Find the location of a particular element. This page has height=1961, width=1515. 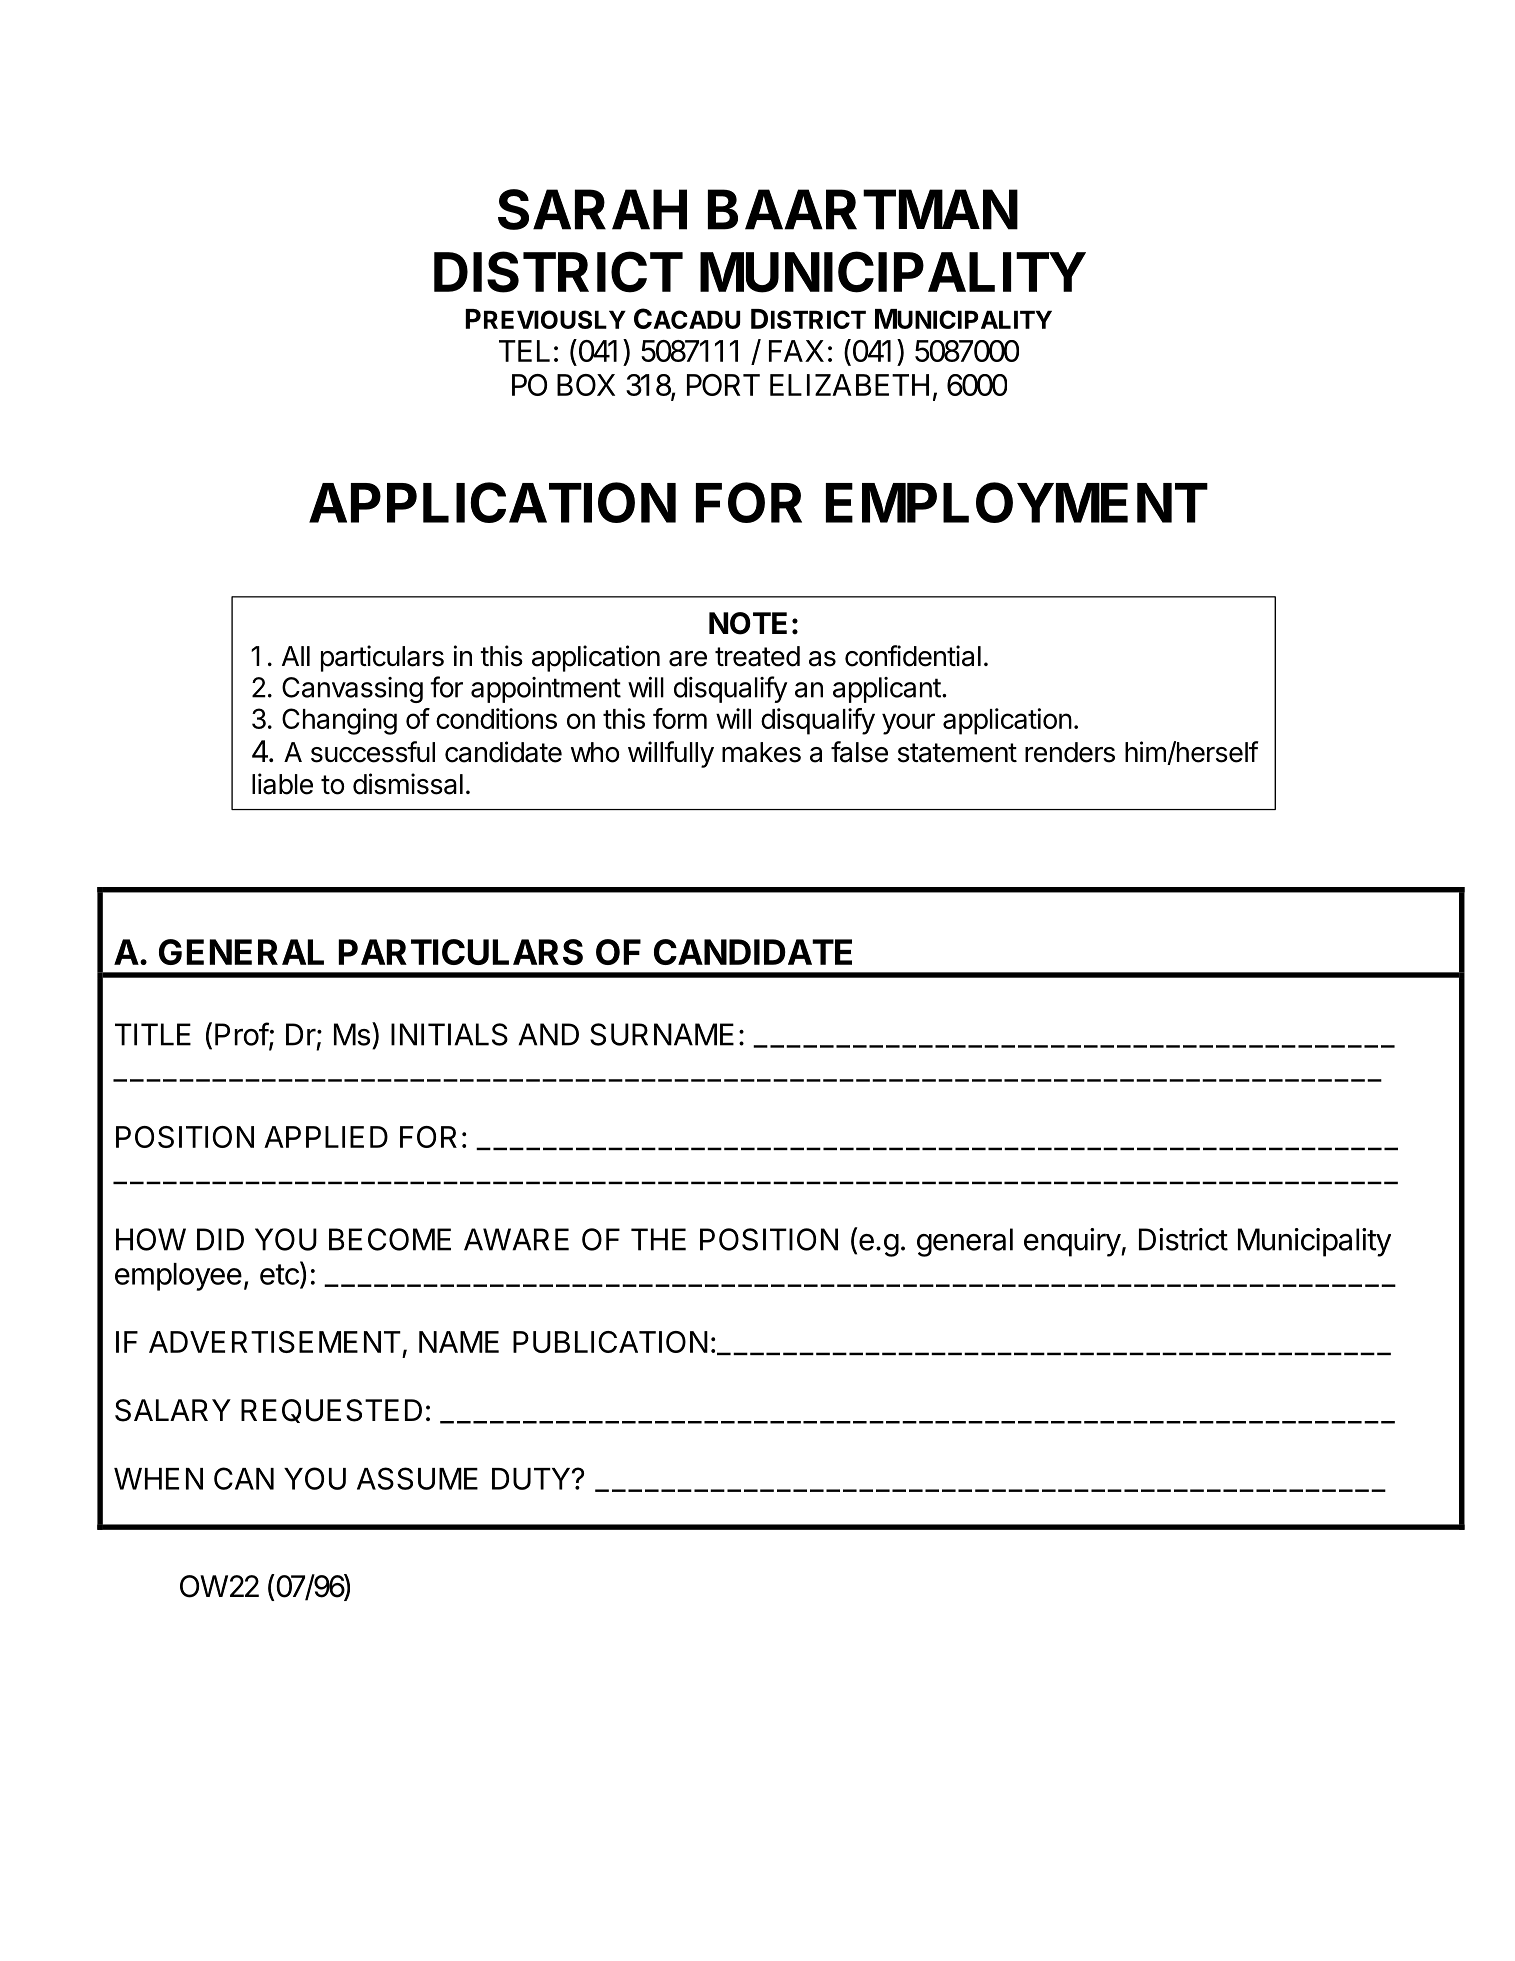

TEL is located at coordinates (524, 351).
